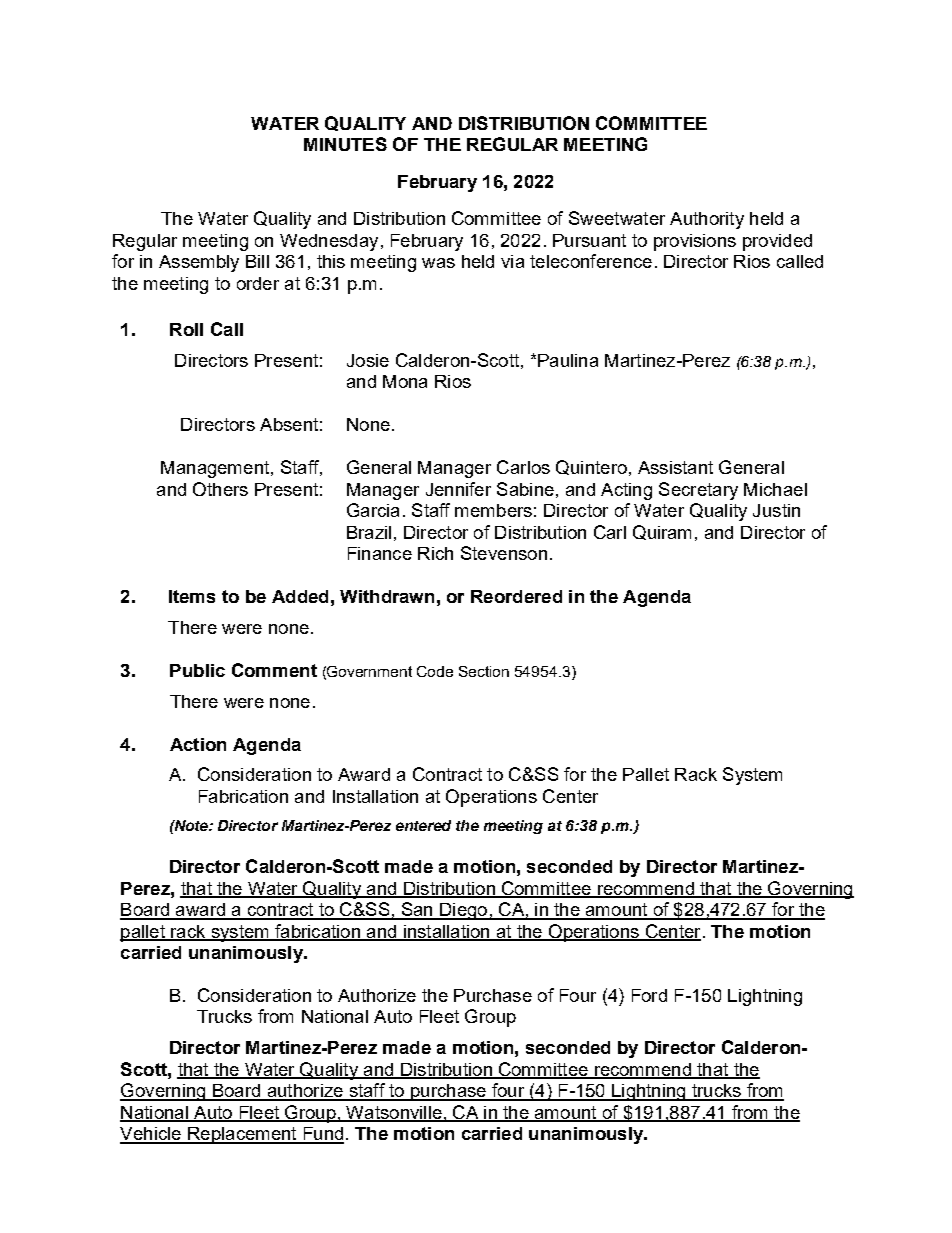  What do you see at coordinates (649, 995) in the document?
I see `Ford` at bounding box center [649, 995].
